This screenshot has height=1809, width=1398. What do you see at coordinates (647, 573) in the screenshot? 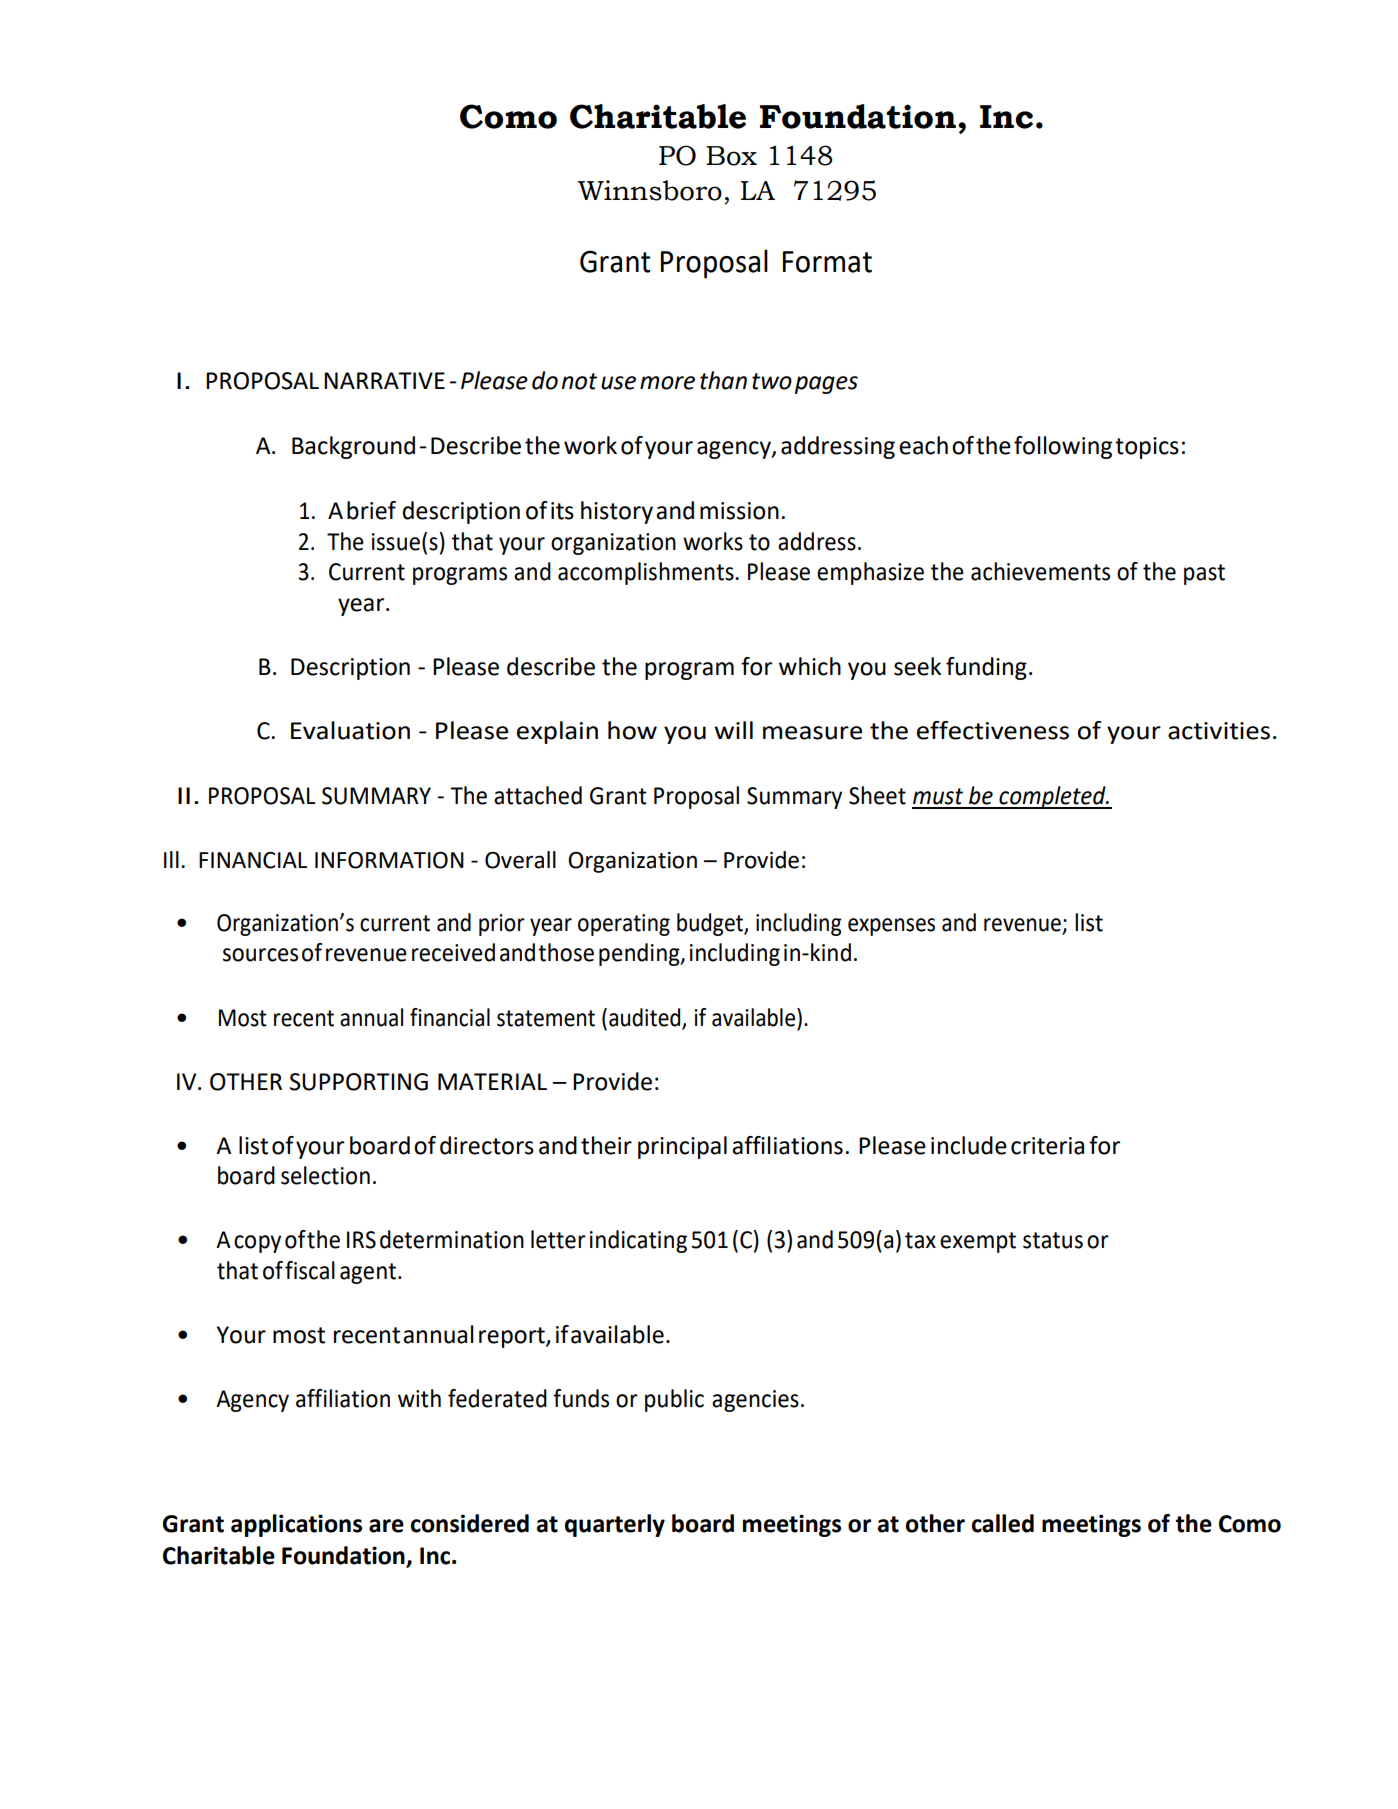
I see `accomplishments` at bounding box center [647, 573].
